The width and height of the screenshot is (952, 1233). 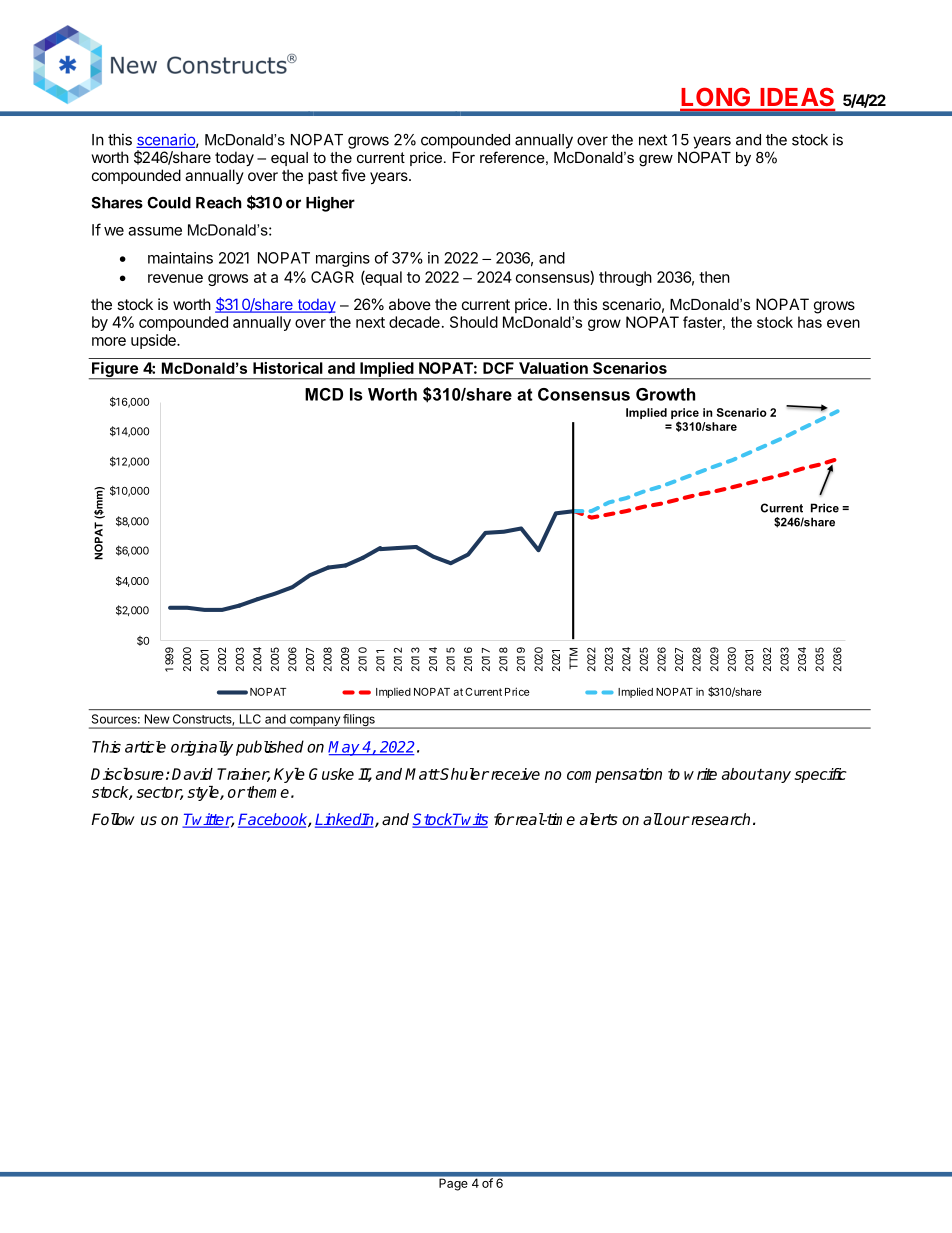 I want to click on five, so click(x=353, y=175).
